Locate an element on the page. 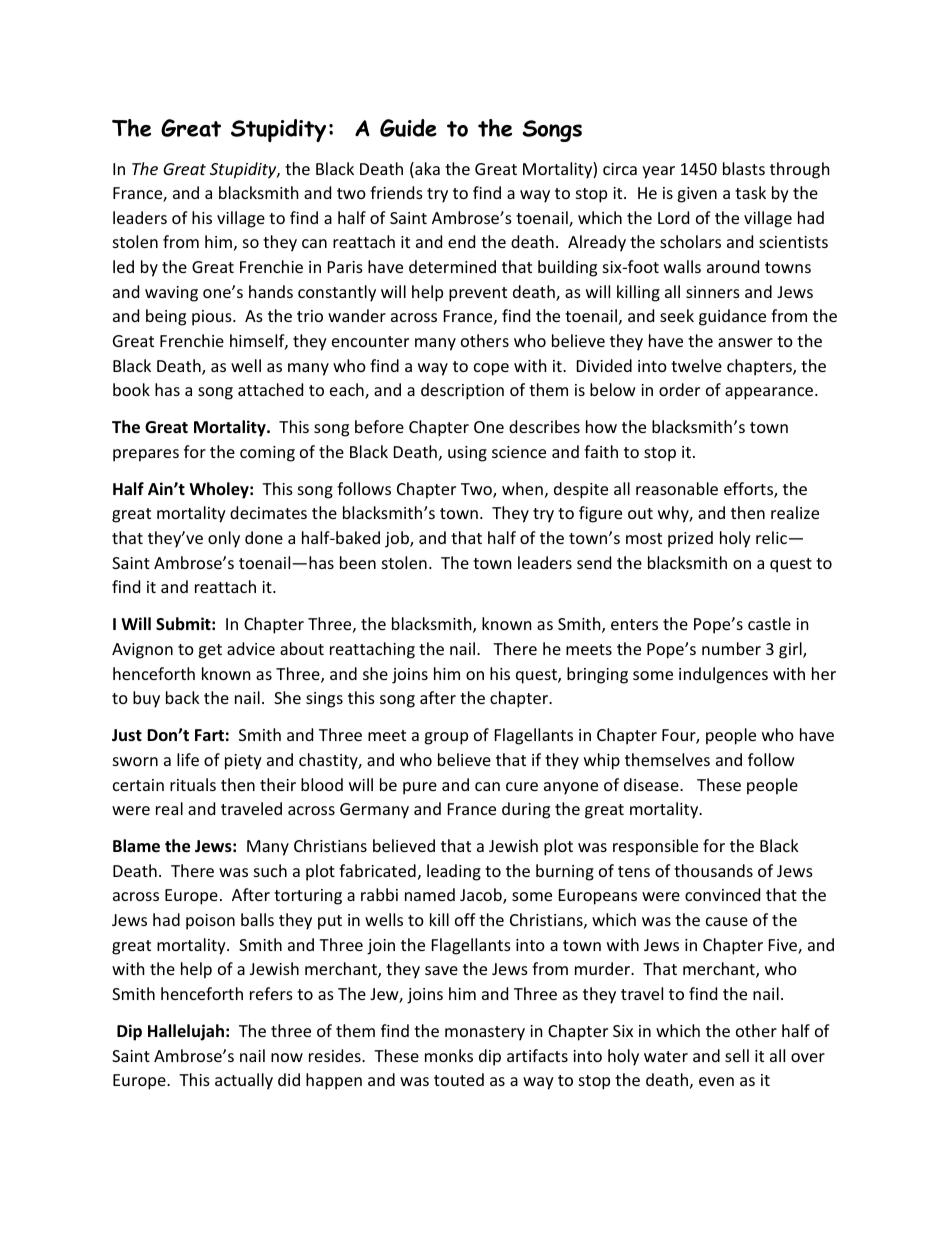  Hallelujah is located at coordinates (186, 1032).
